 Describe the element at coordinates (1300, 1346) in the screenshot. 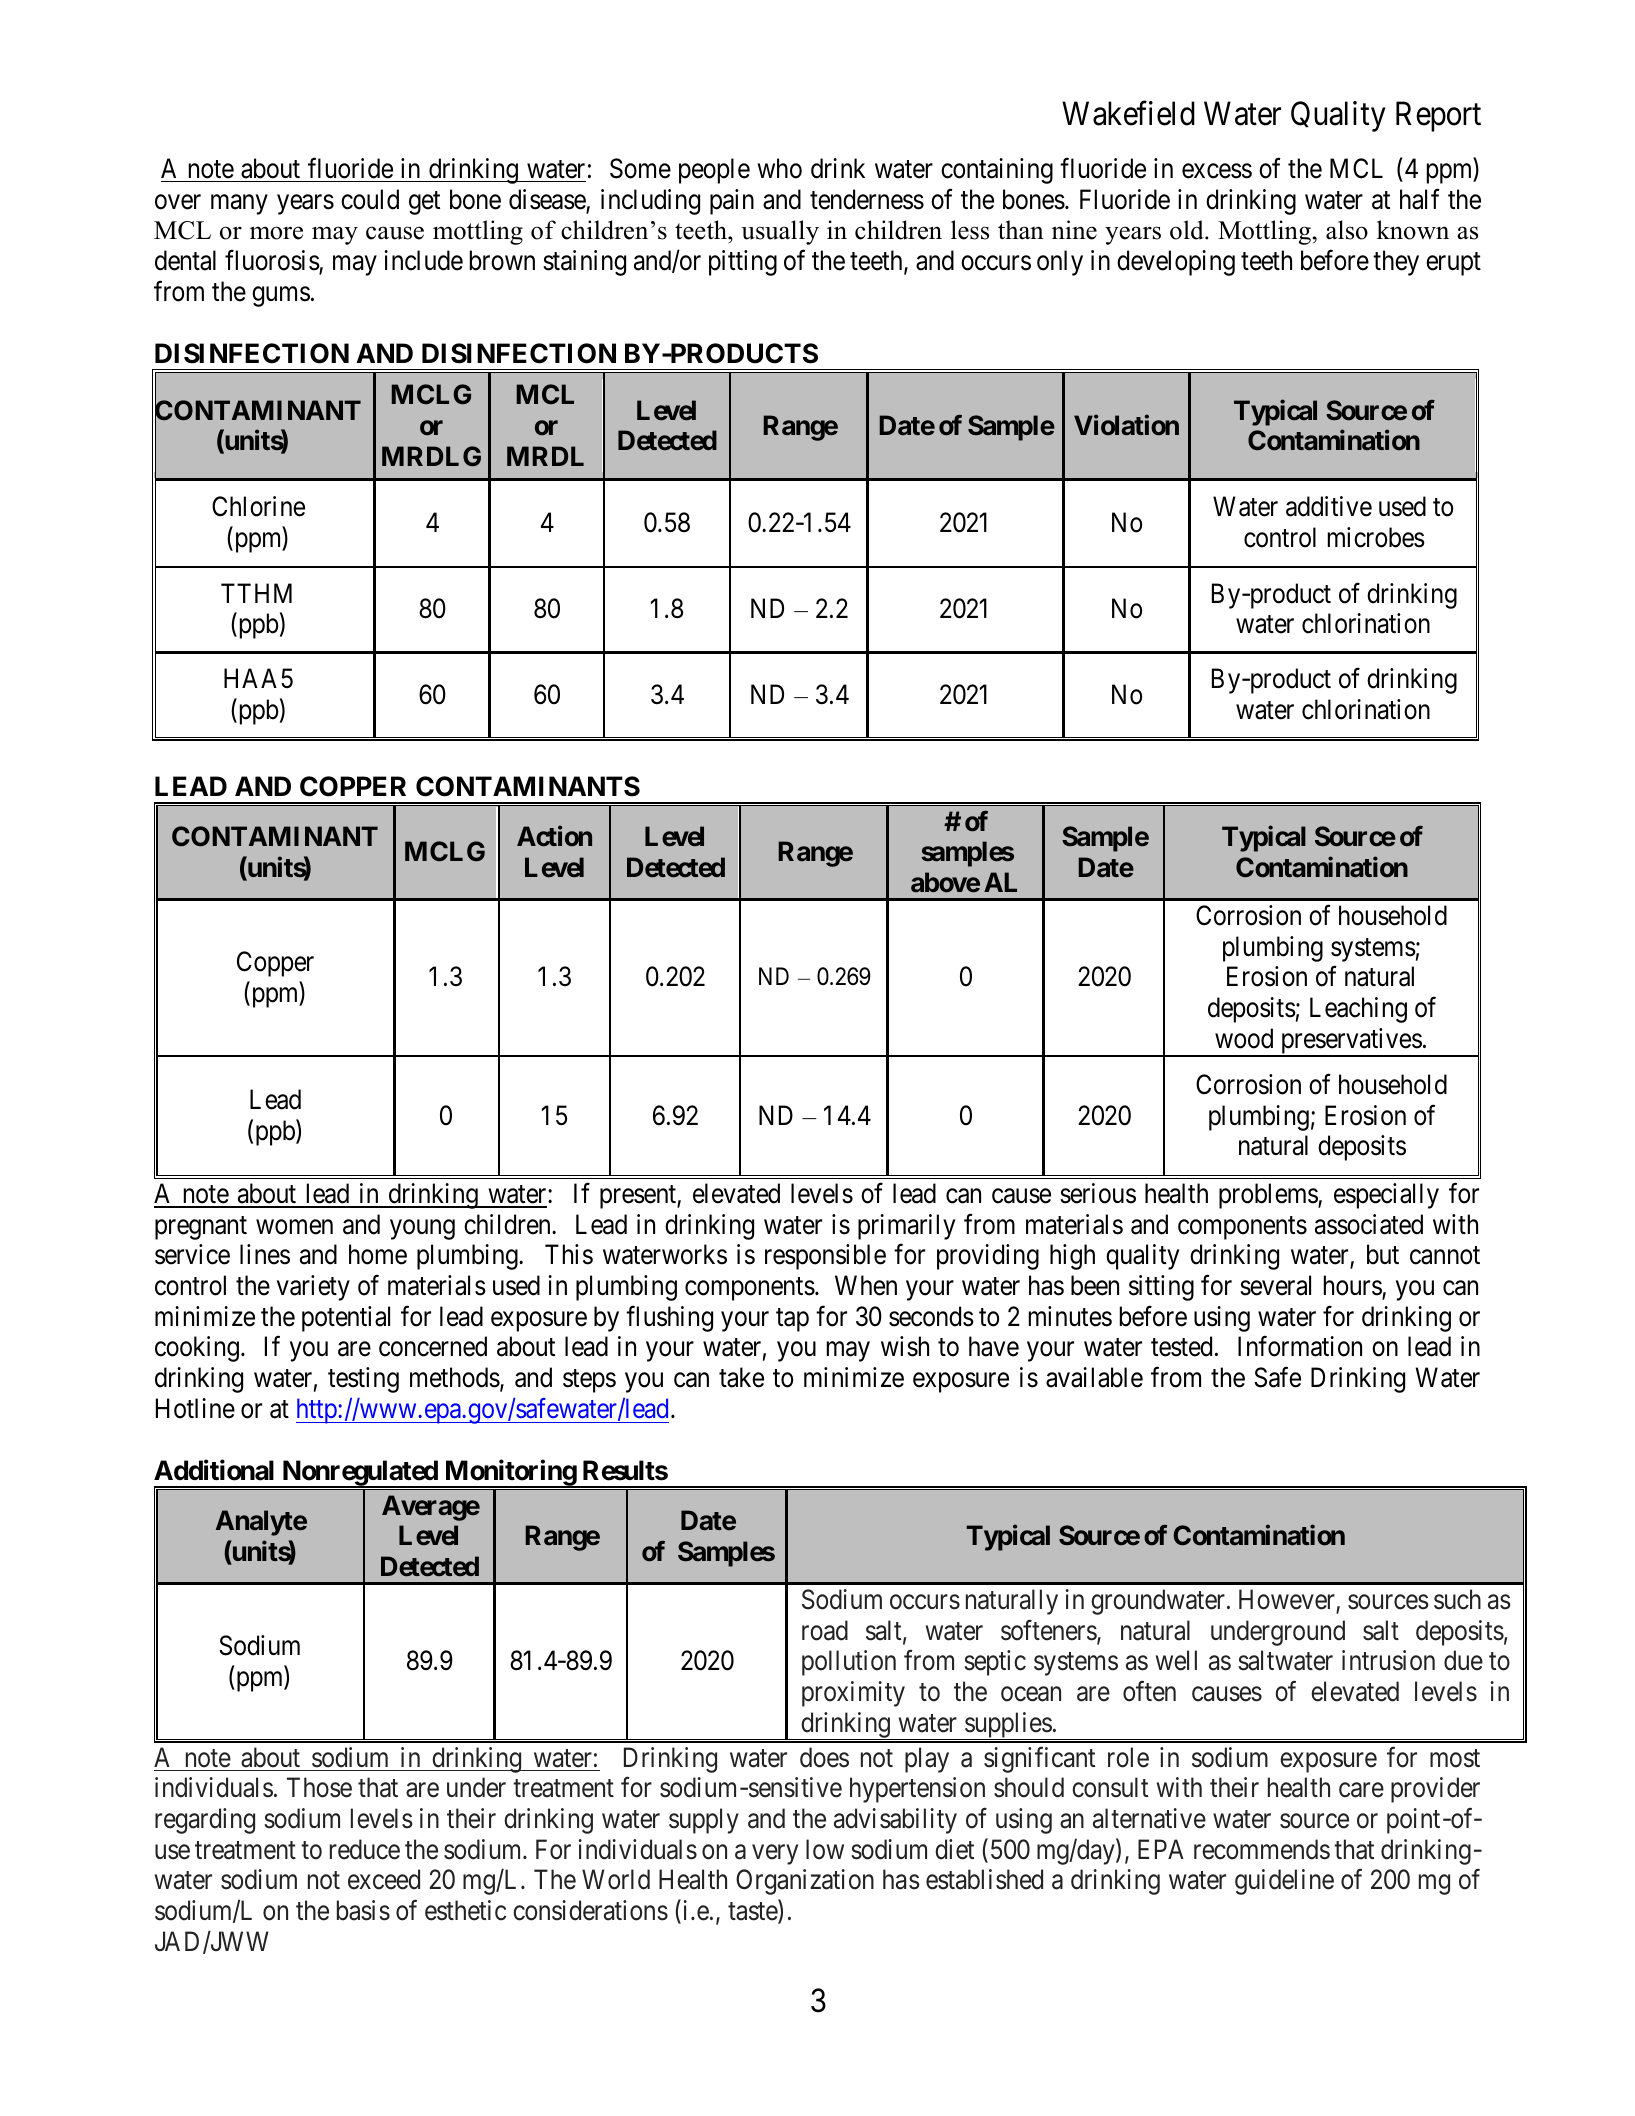

I see `Information` at that location.
